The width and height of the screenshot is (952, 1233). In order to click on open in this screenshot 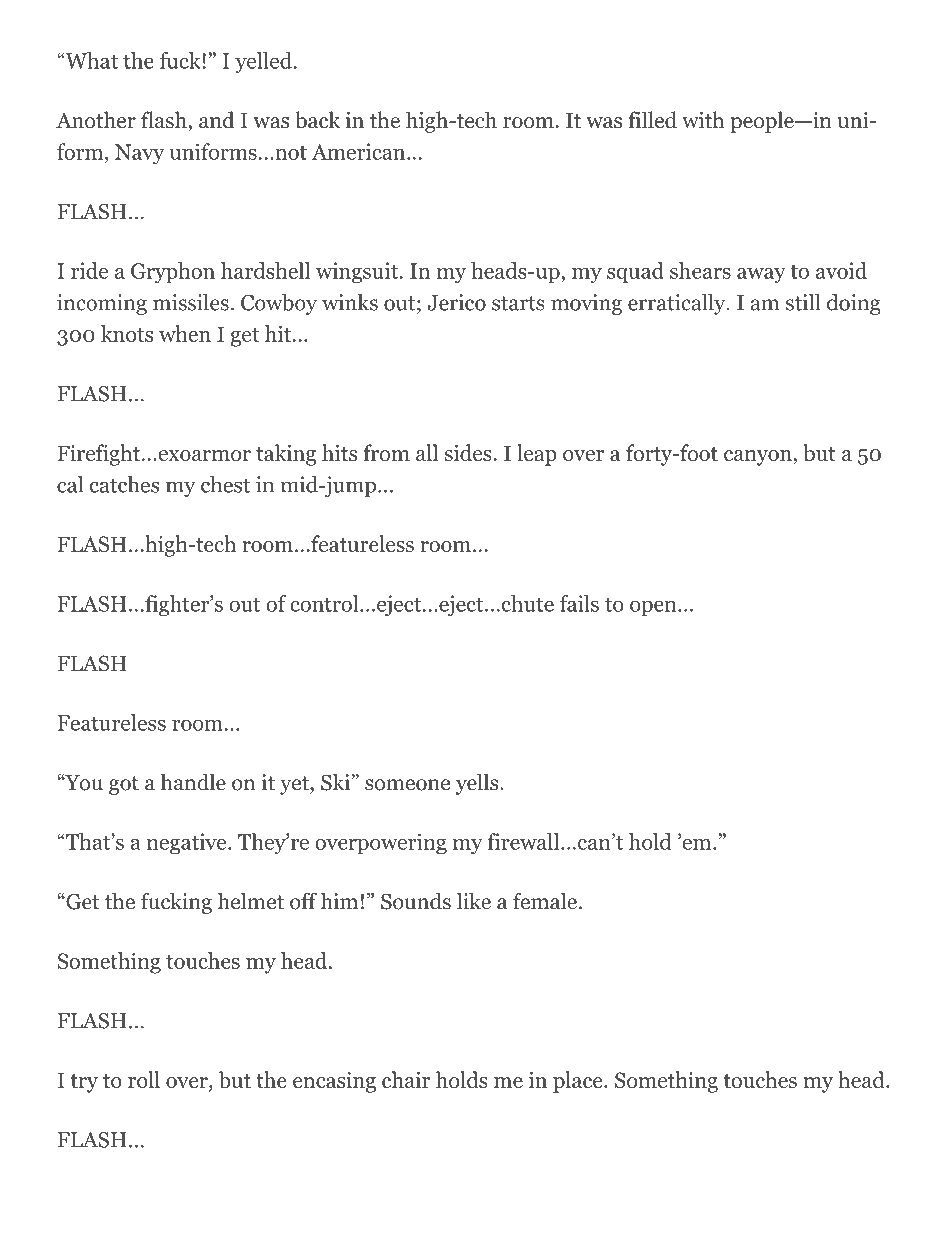, I will do `click(654, 608)`.
